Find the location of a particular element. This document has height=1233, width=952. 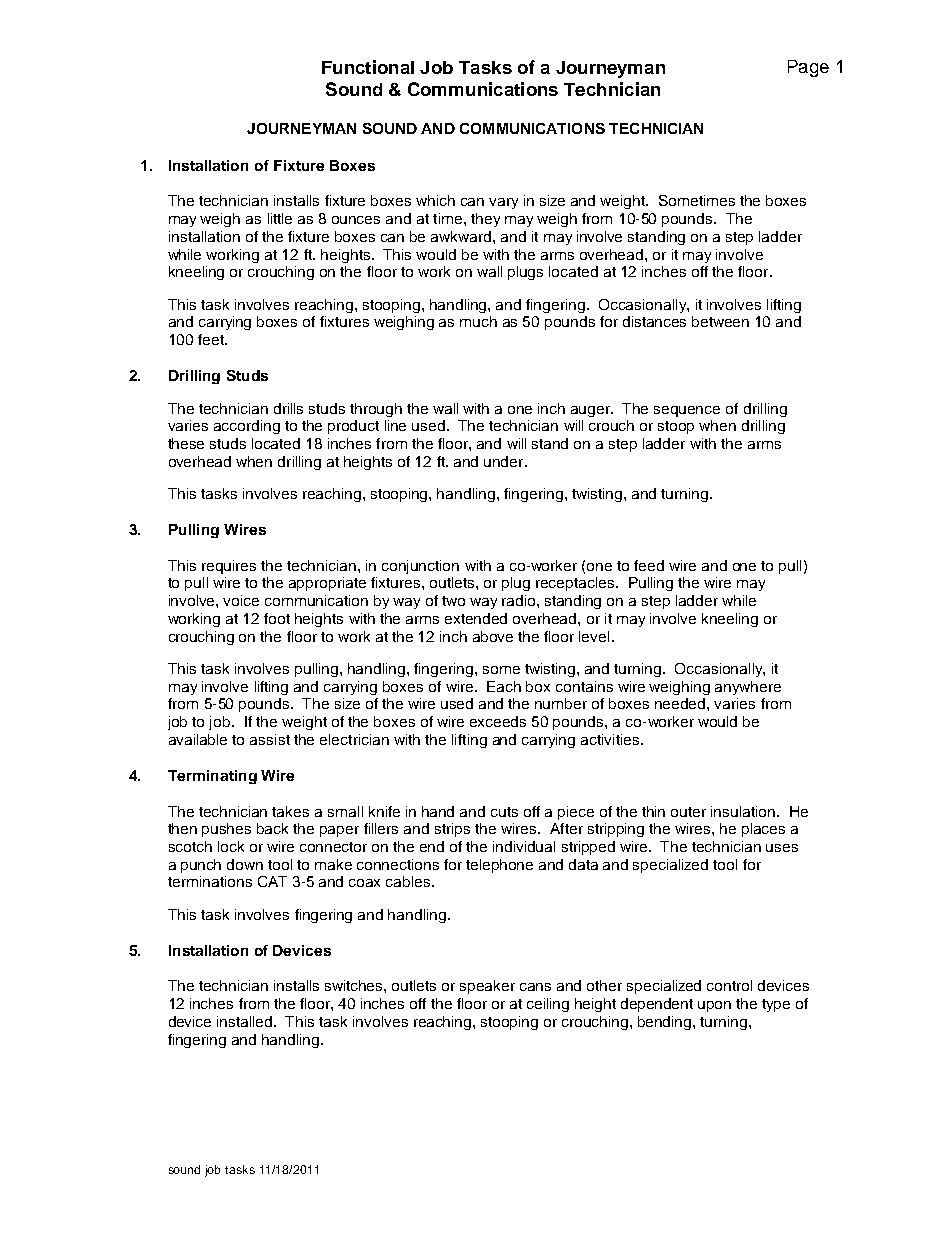

Functional is located at coordinates (368, 67).
